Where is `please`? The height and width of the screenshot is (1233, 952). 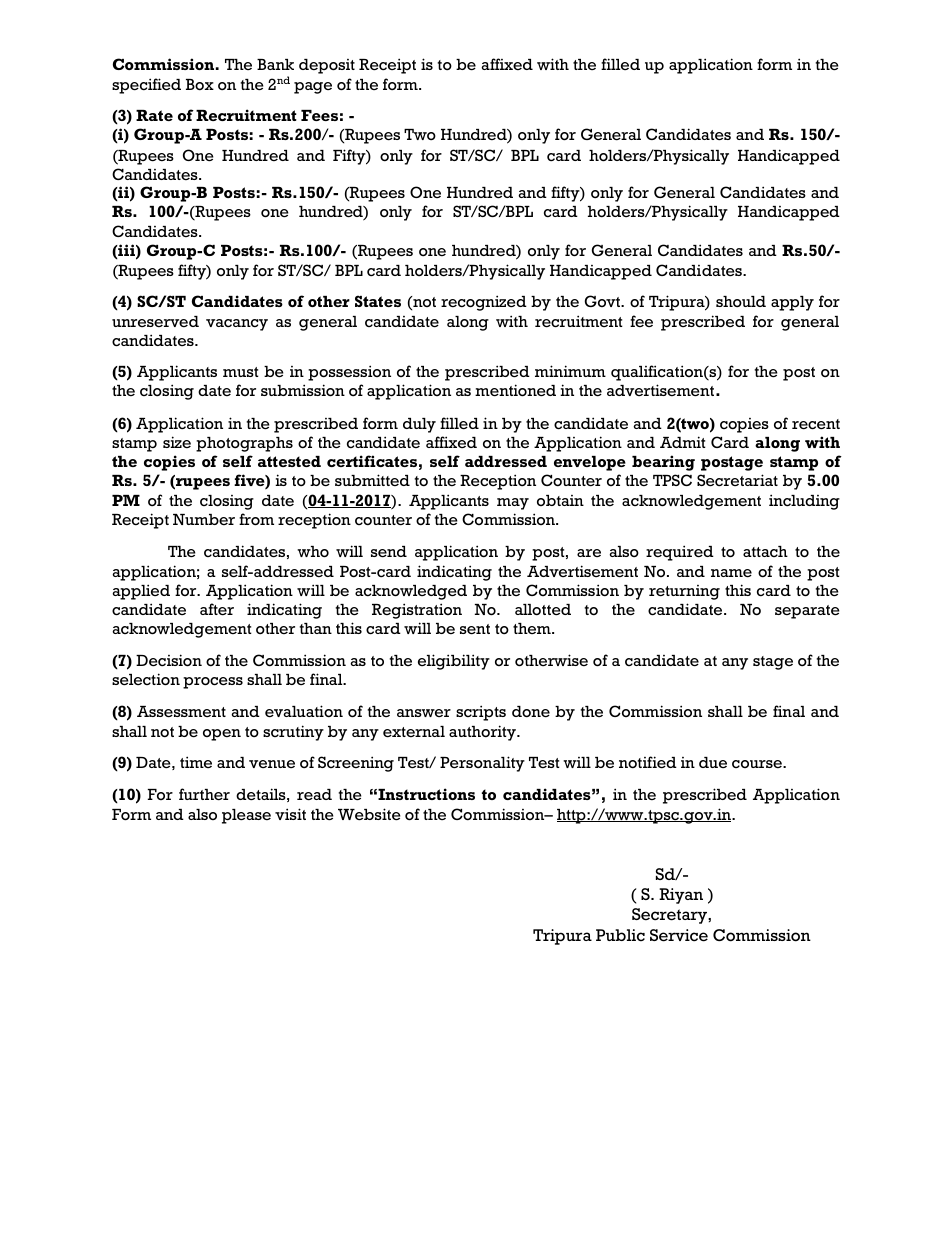
please is located at coordinates (246, 816).
